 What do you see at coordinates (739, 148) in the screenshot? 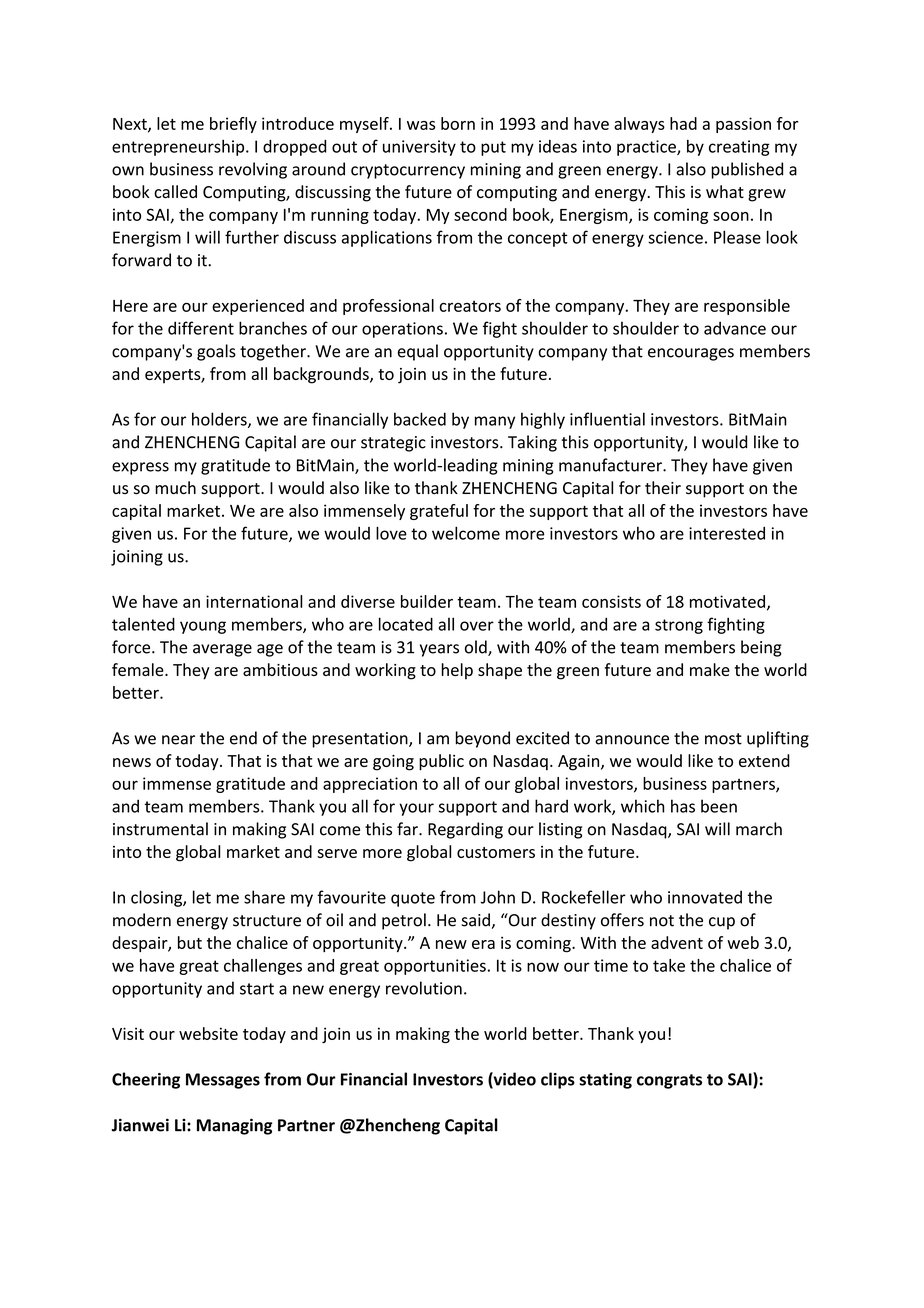
I see `creating` at bounding box center [739, 148].
